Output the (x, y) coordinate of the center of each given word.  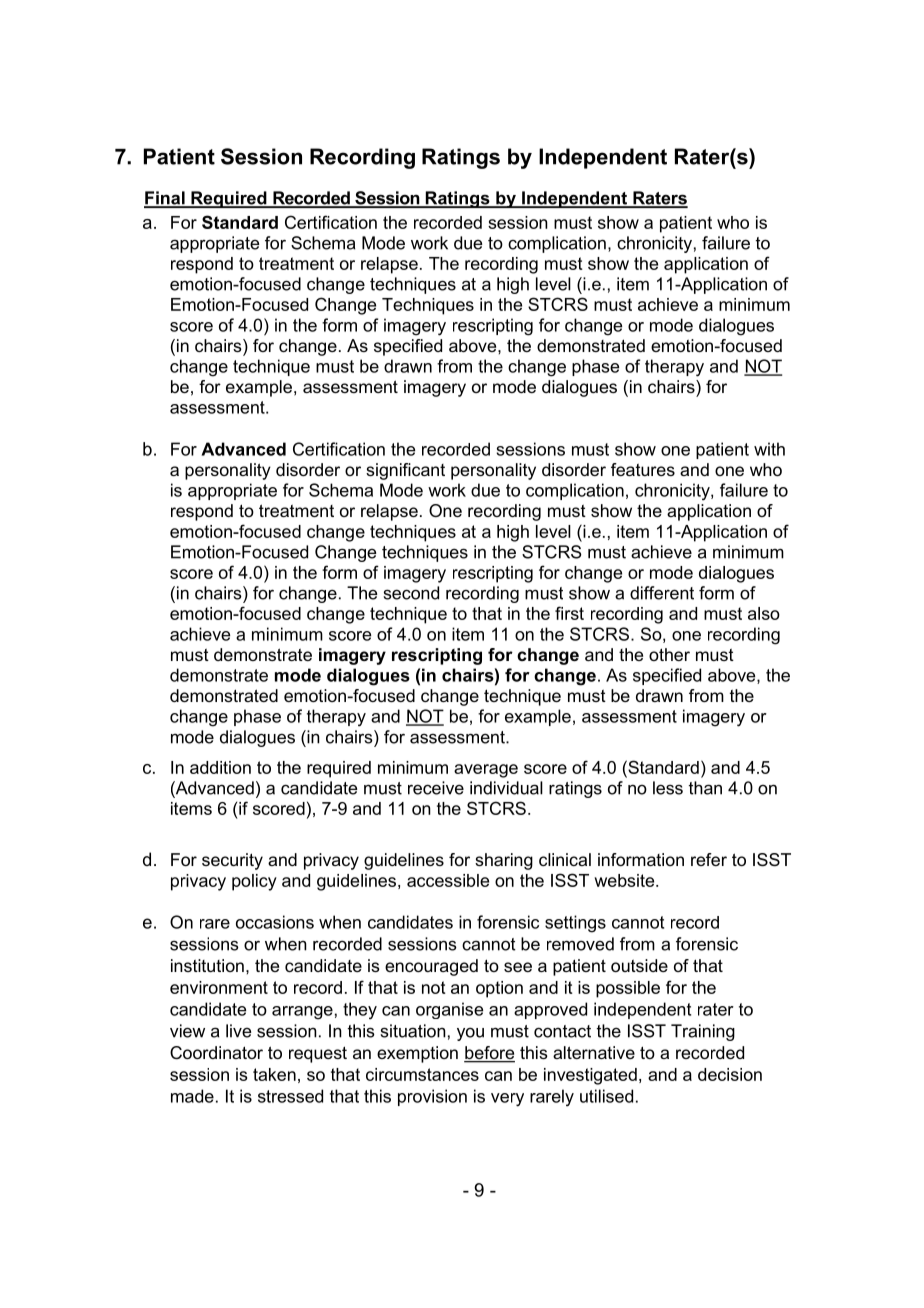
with (769, 449)
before (489, 1054)
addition (220, 767)
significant (405, 471)
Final (165, 199)
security (232, 861)
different (662, 593)
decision (730, 1074)
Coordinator (216, 1053)
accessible (448, 880)
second (411, 593)
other (669, 654)
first (569, 613)
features (643, 469)
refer (709, 859)
